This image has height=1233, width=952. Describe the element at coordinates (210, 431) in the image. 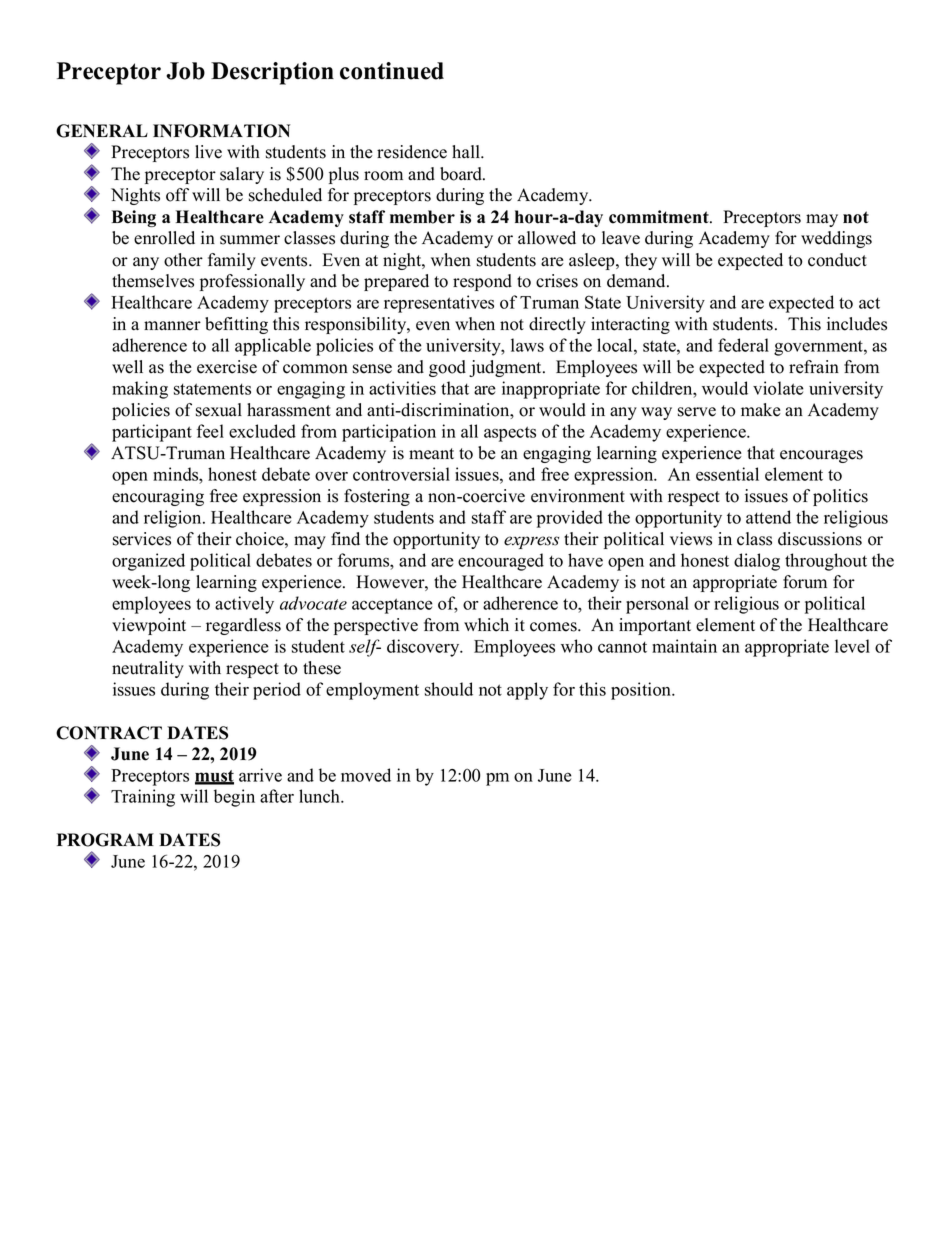

I see `feel` at that location.
